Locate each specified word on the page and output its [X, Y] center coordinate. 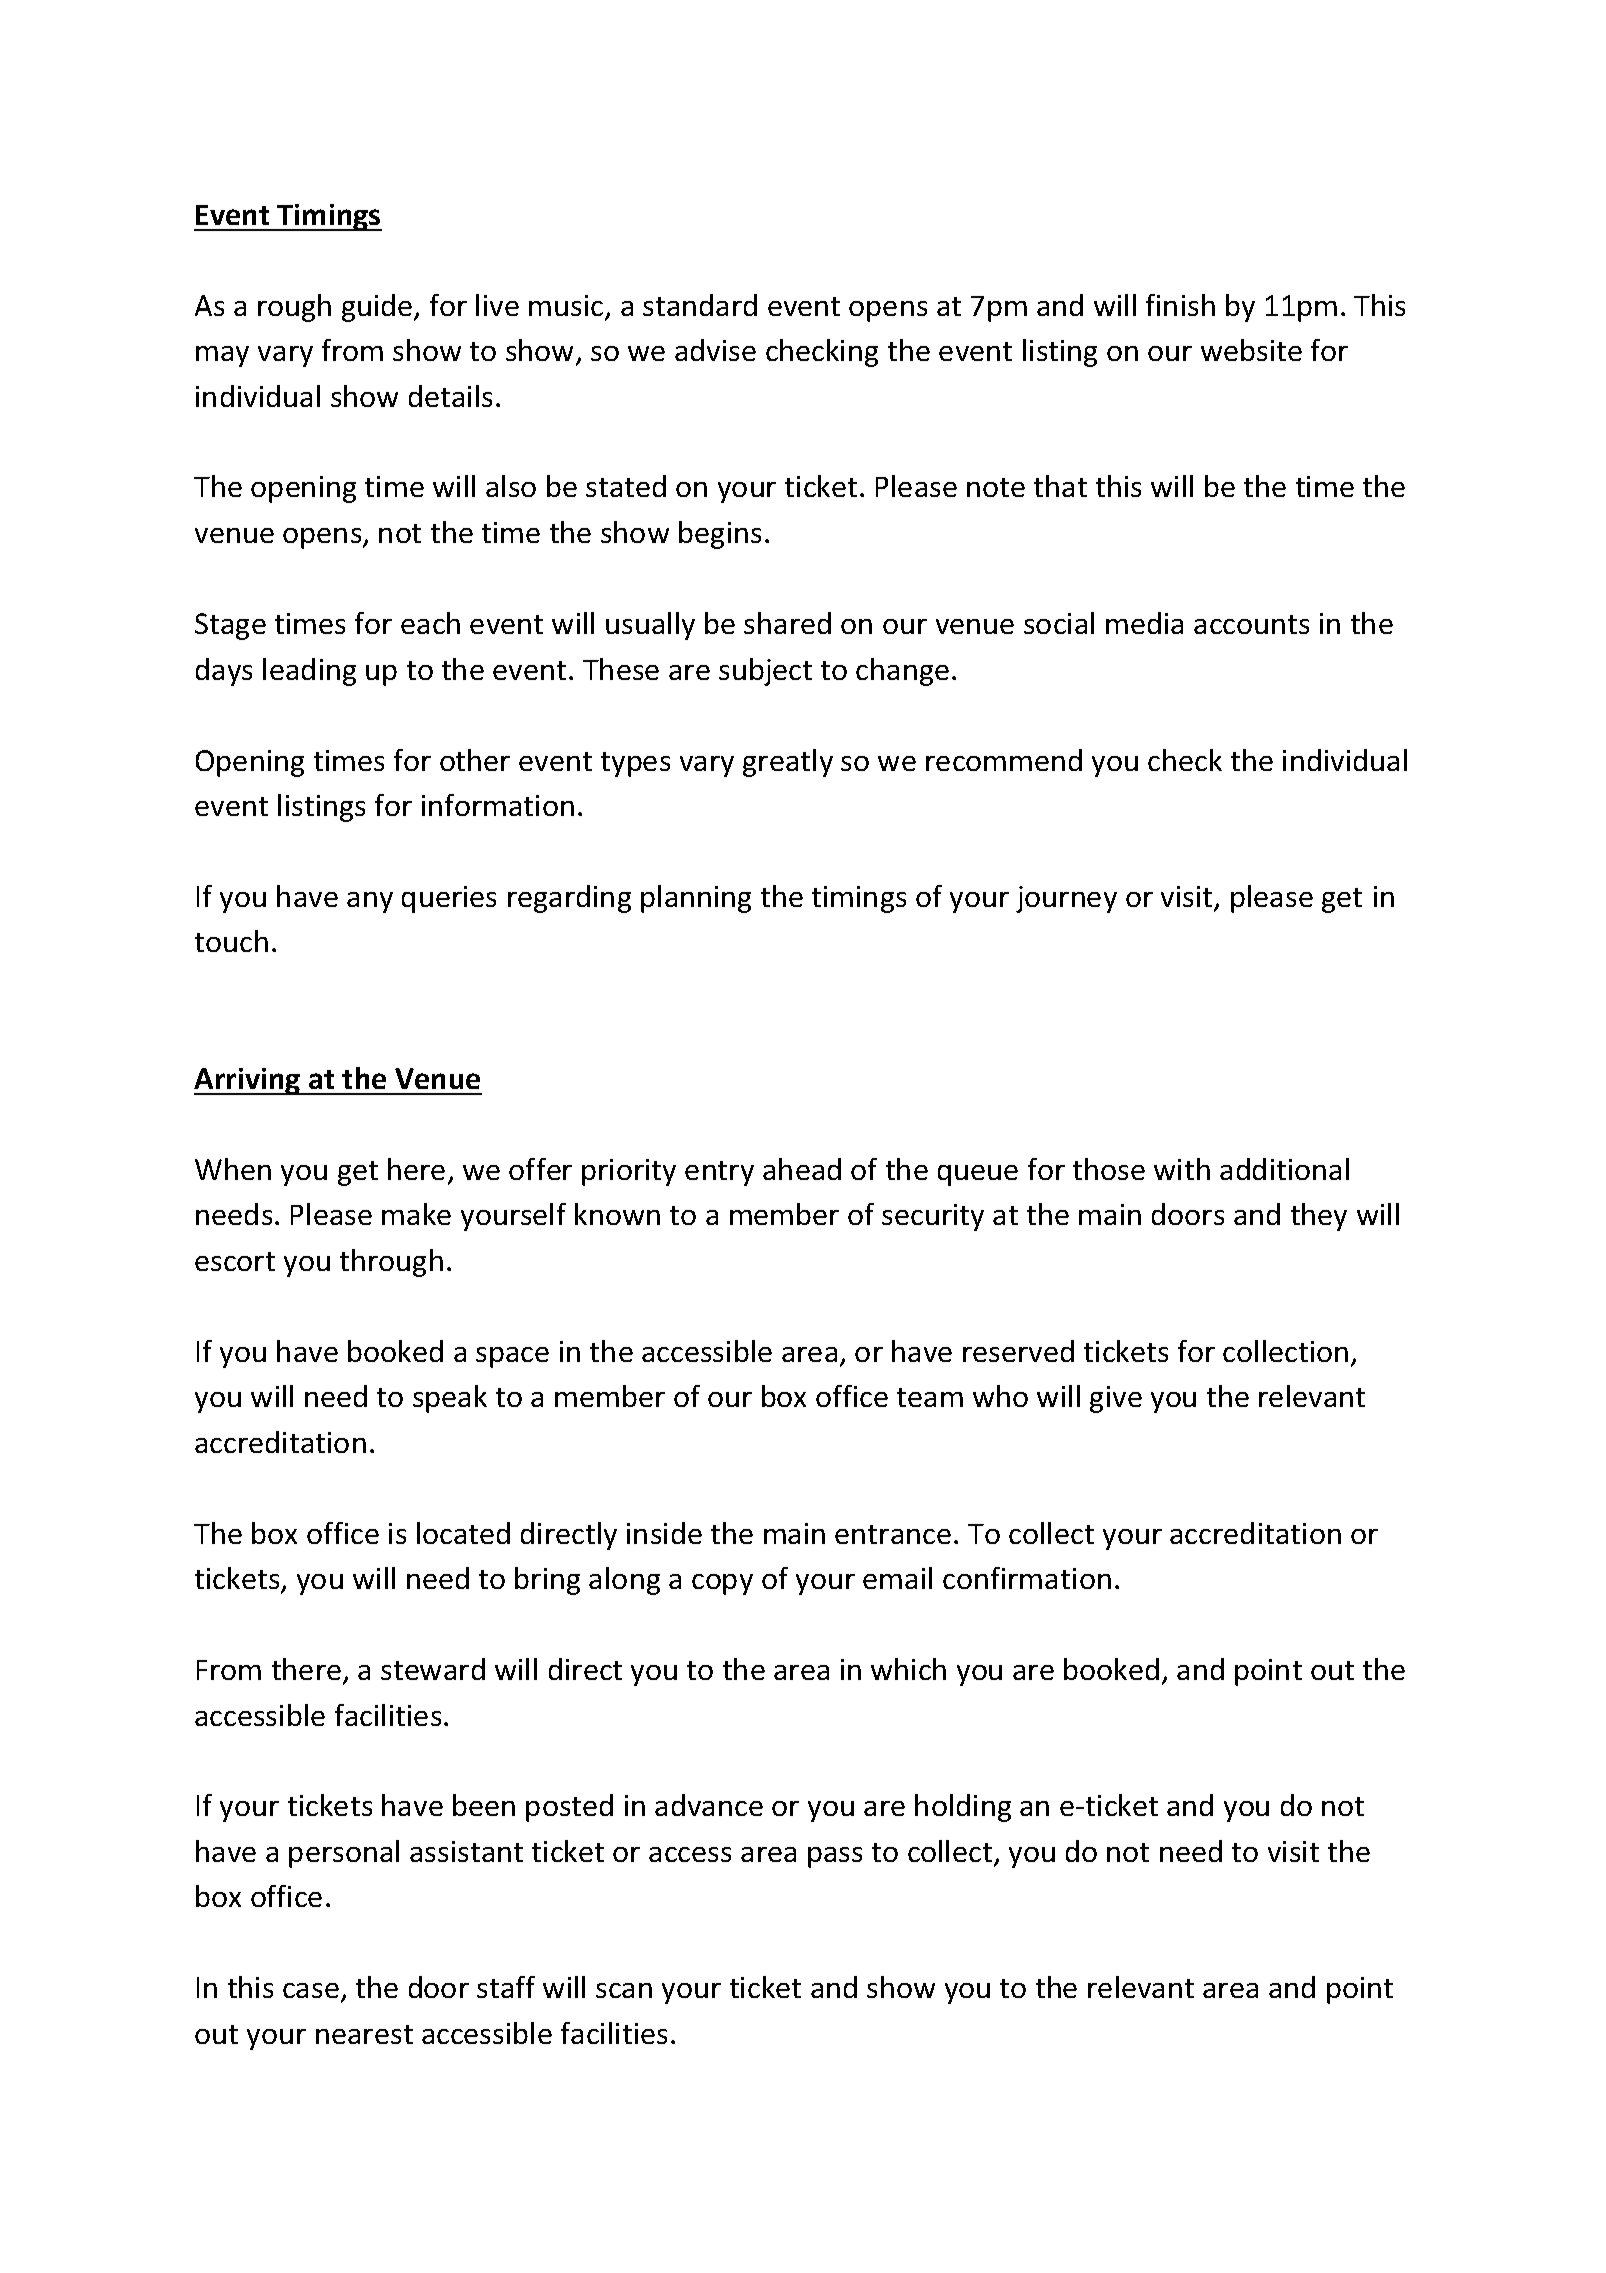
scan [624, 1990]
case [311, 1990]
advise [715, 350]
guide [378, 308]
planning [696, 899]
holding [963, 1808]
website [1251, 350]
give [1116, 1399]
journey [1066, 899]
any [370, 902]
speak [450, 1399]
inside [664, 1533]
